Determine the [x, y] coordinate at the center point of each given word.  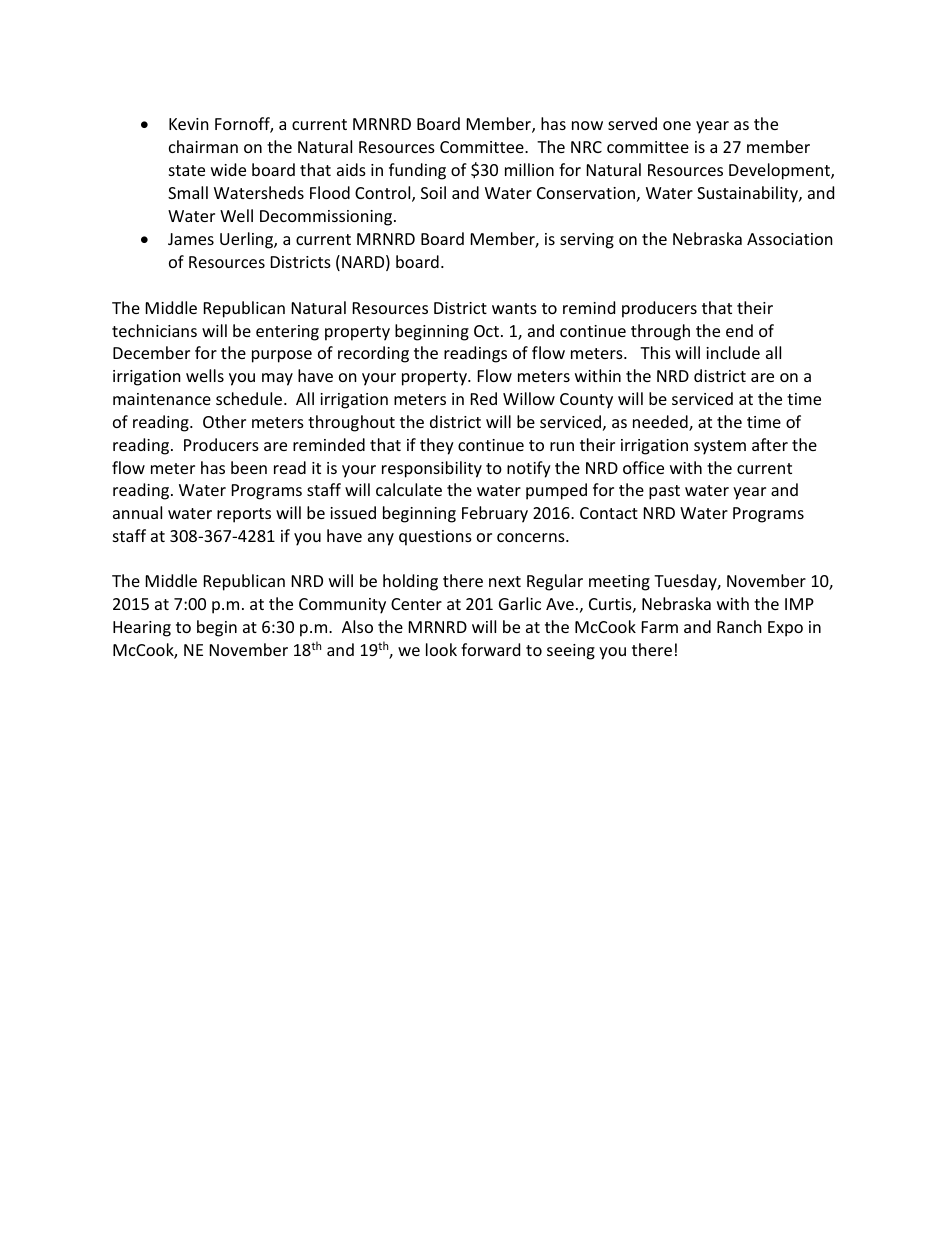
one [677, 125]
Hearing [142, 629]
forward [490, 649]
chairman [203, 146]
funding [417, 171]
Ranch [739, 626]
